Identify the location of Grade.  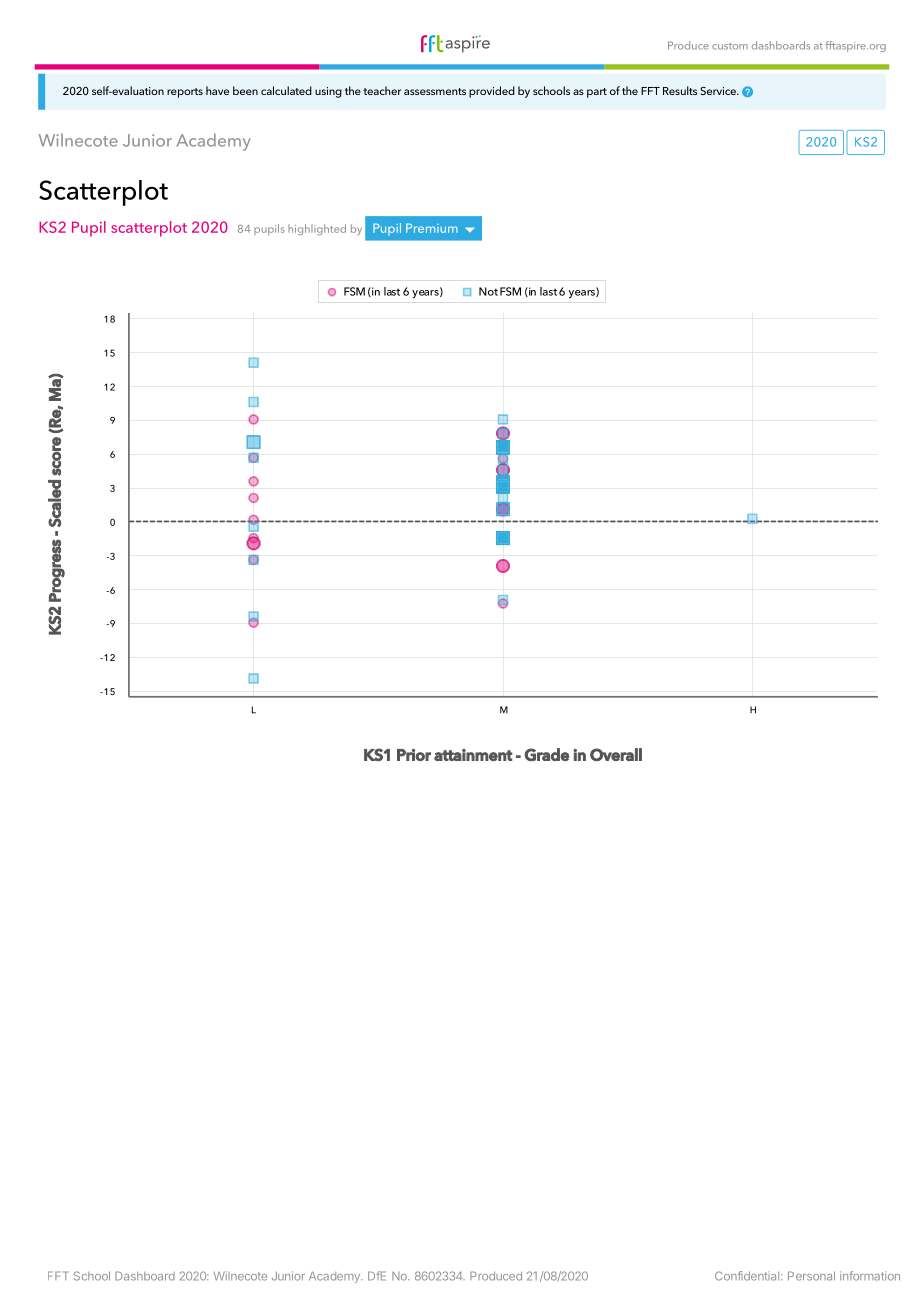
(546, 754).
